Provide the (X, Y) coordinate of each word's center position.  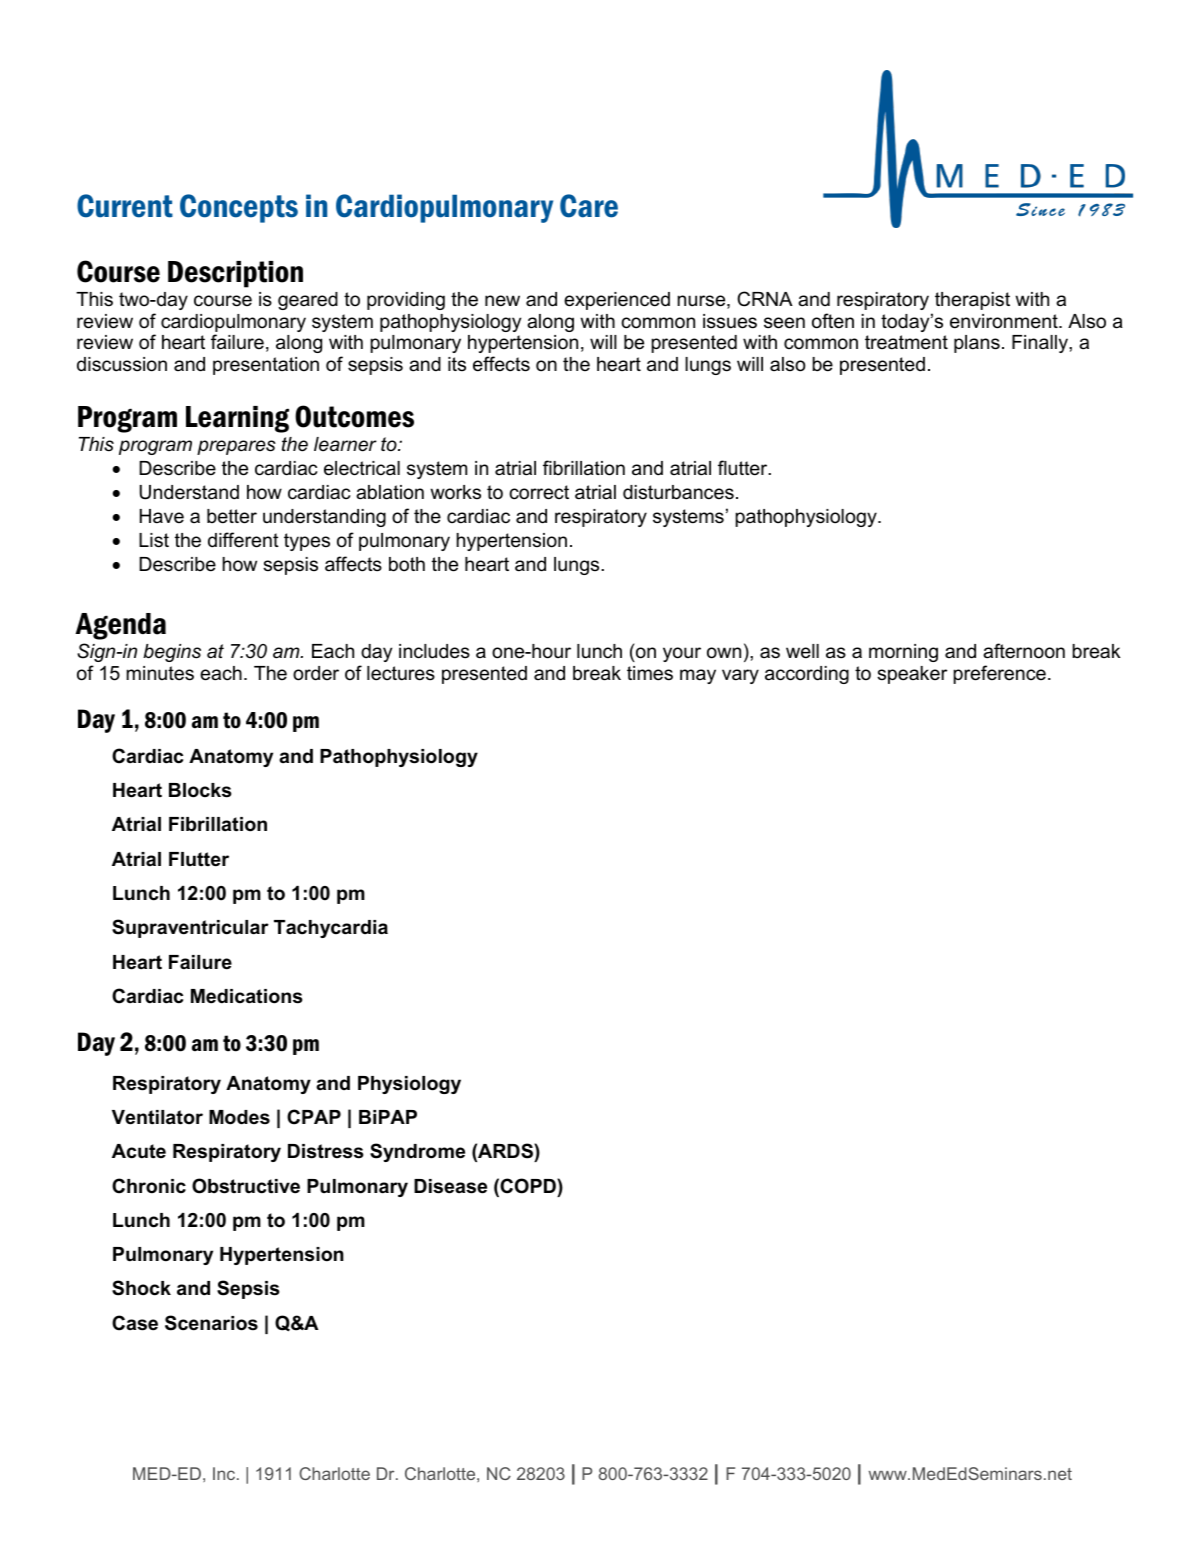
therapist (972, 301)
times (650, 673)
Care (589, 206)
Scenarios (211, 1323)
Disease (450, 1186)
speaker (912, 675)
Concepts (239, 208)
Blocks (200, 790)
